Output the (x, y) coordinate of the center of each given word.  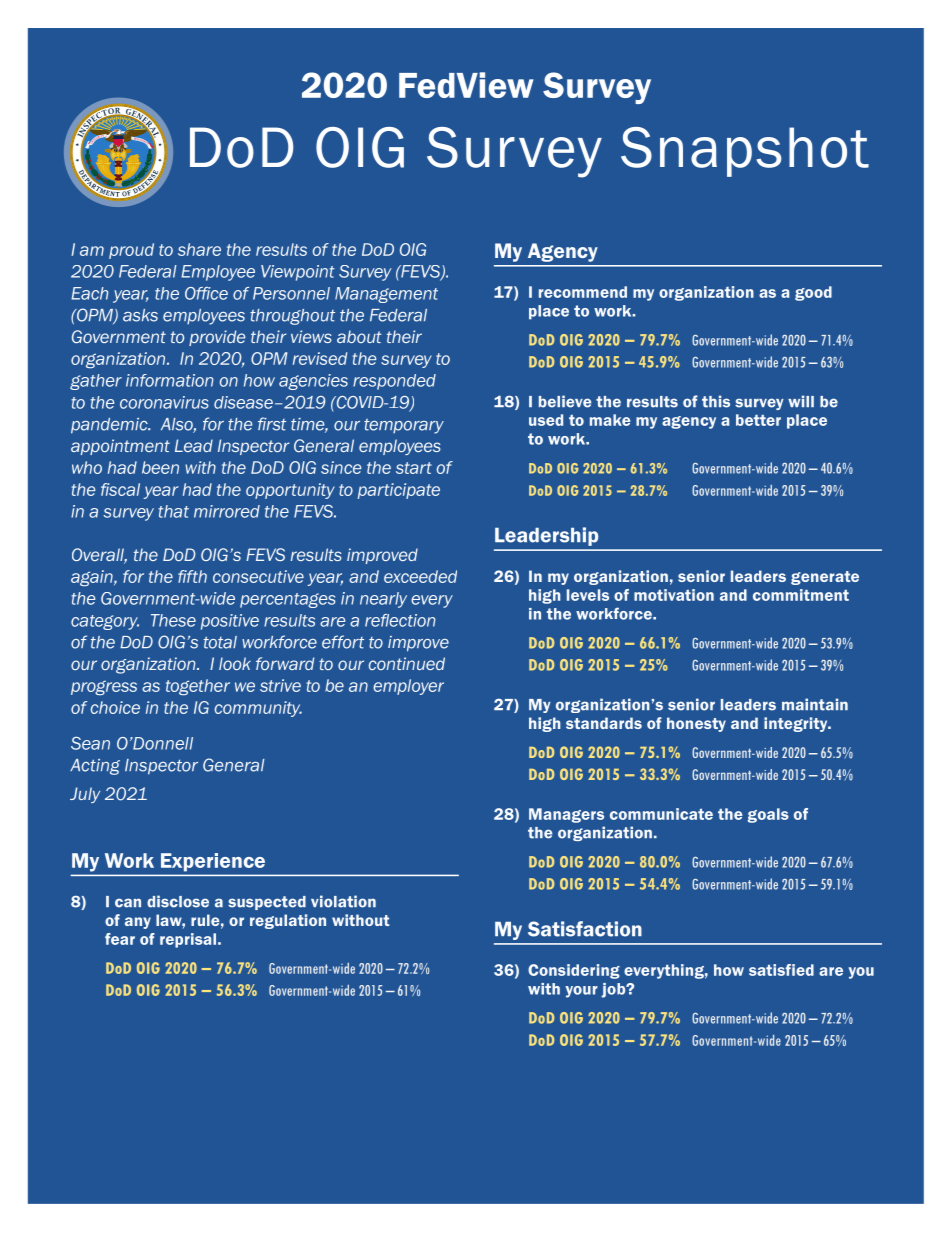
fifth (192, 576)
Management (386, 295)
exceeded (420, 576)
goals (768, 815)
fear (120, 939)
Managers (566, 815)
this (716, 401)
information (169, 380)
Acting (95, 767)
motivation (674, 595)
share (199, 249)
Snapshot (745, 152)
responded (394, 382)
